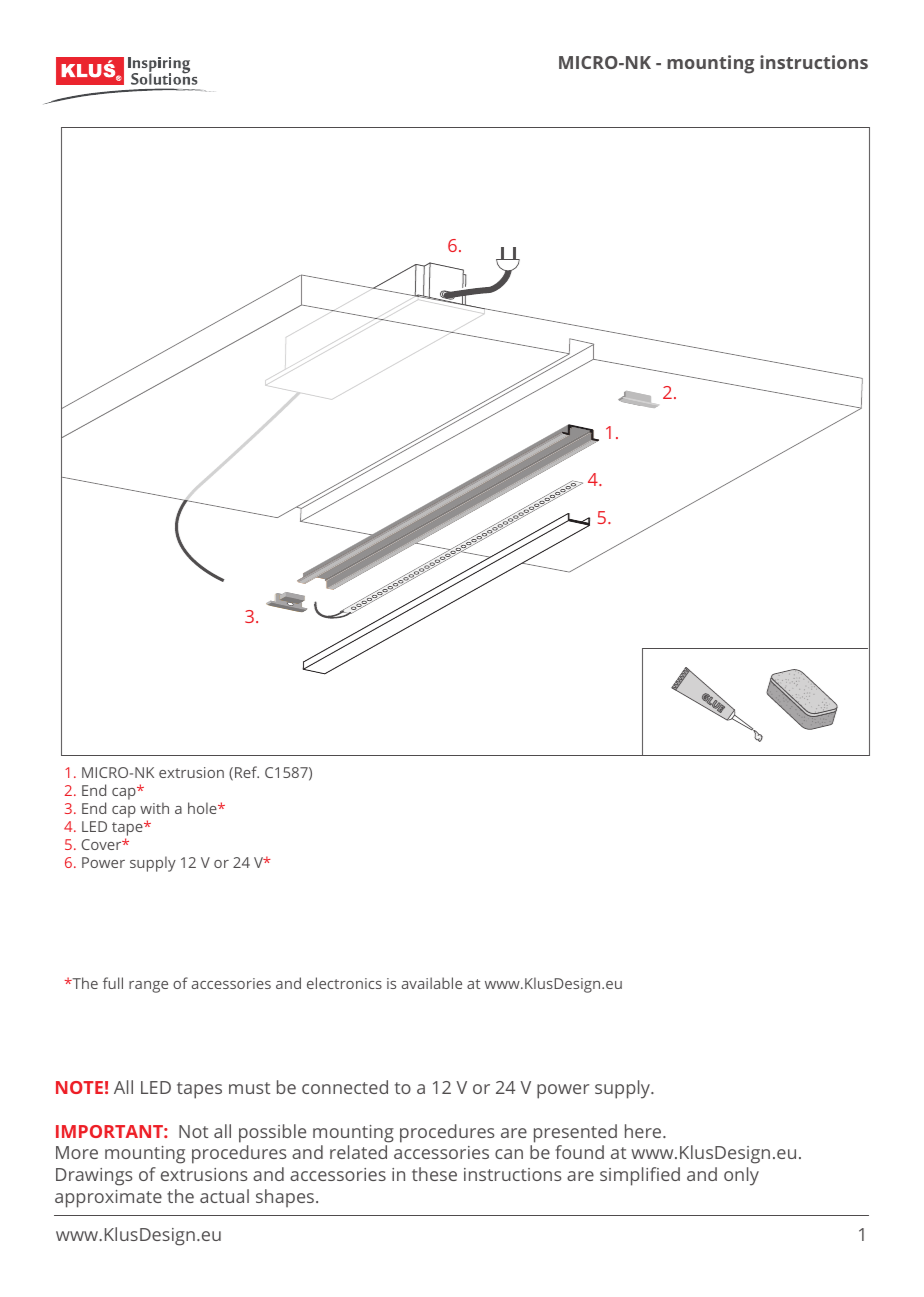  Describe the element at coordinates (79, 1087) in the screenshot. I see `NOTE` at that location.
